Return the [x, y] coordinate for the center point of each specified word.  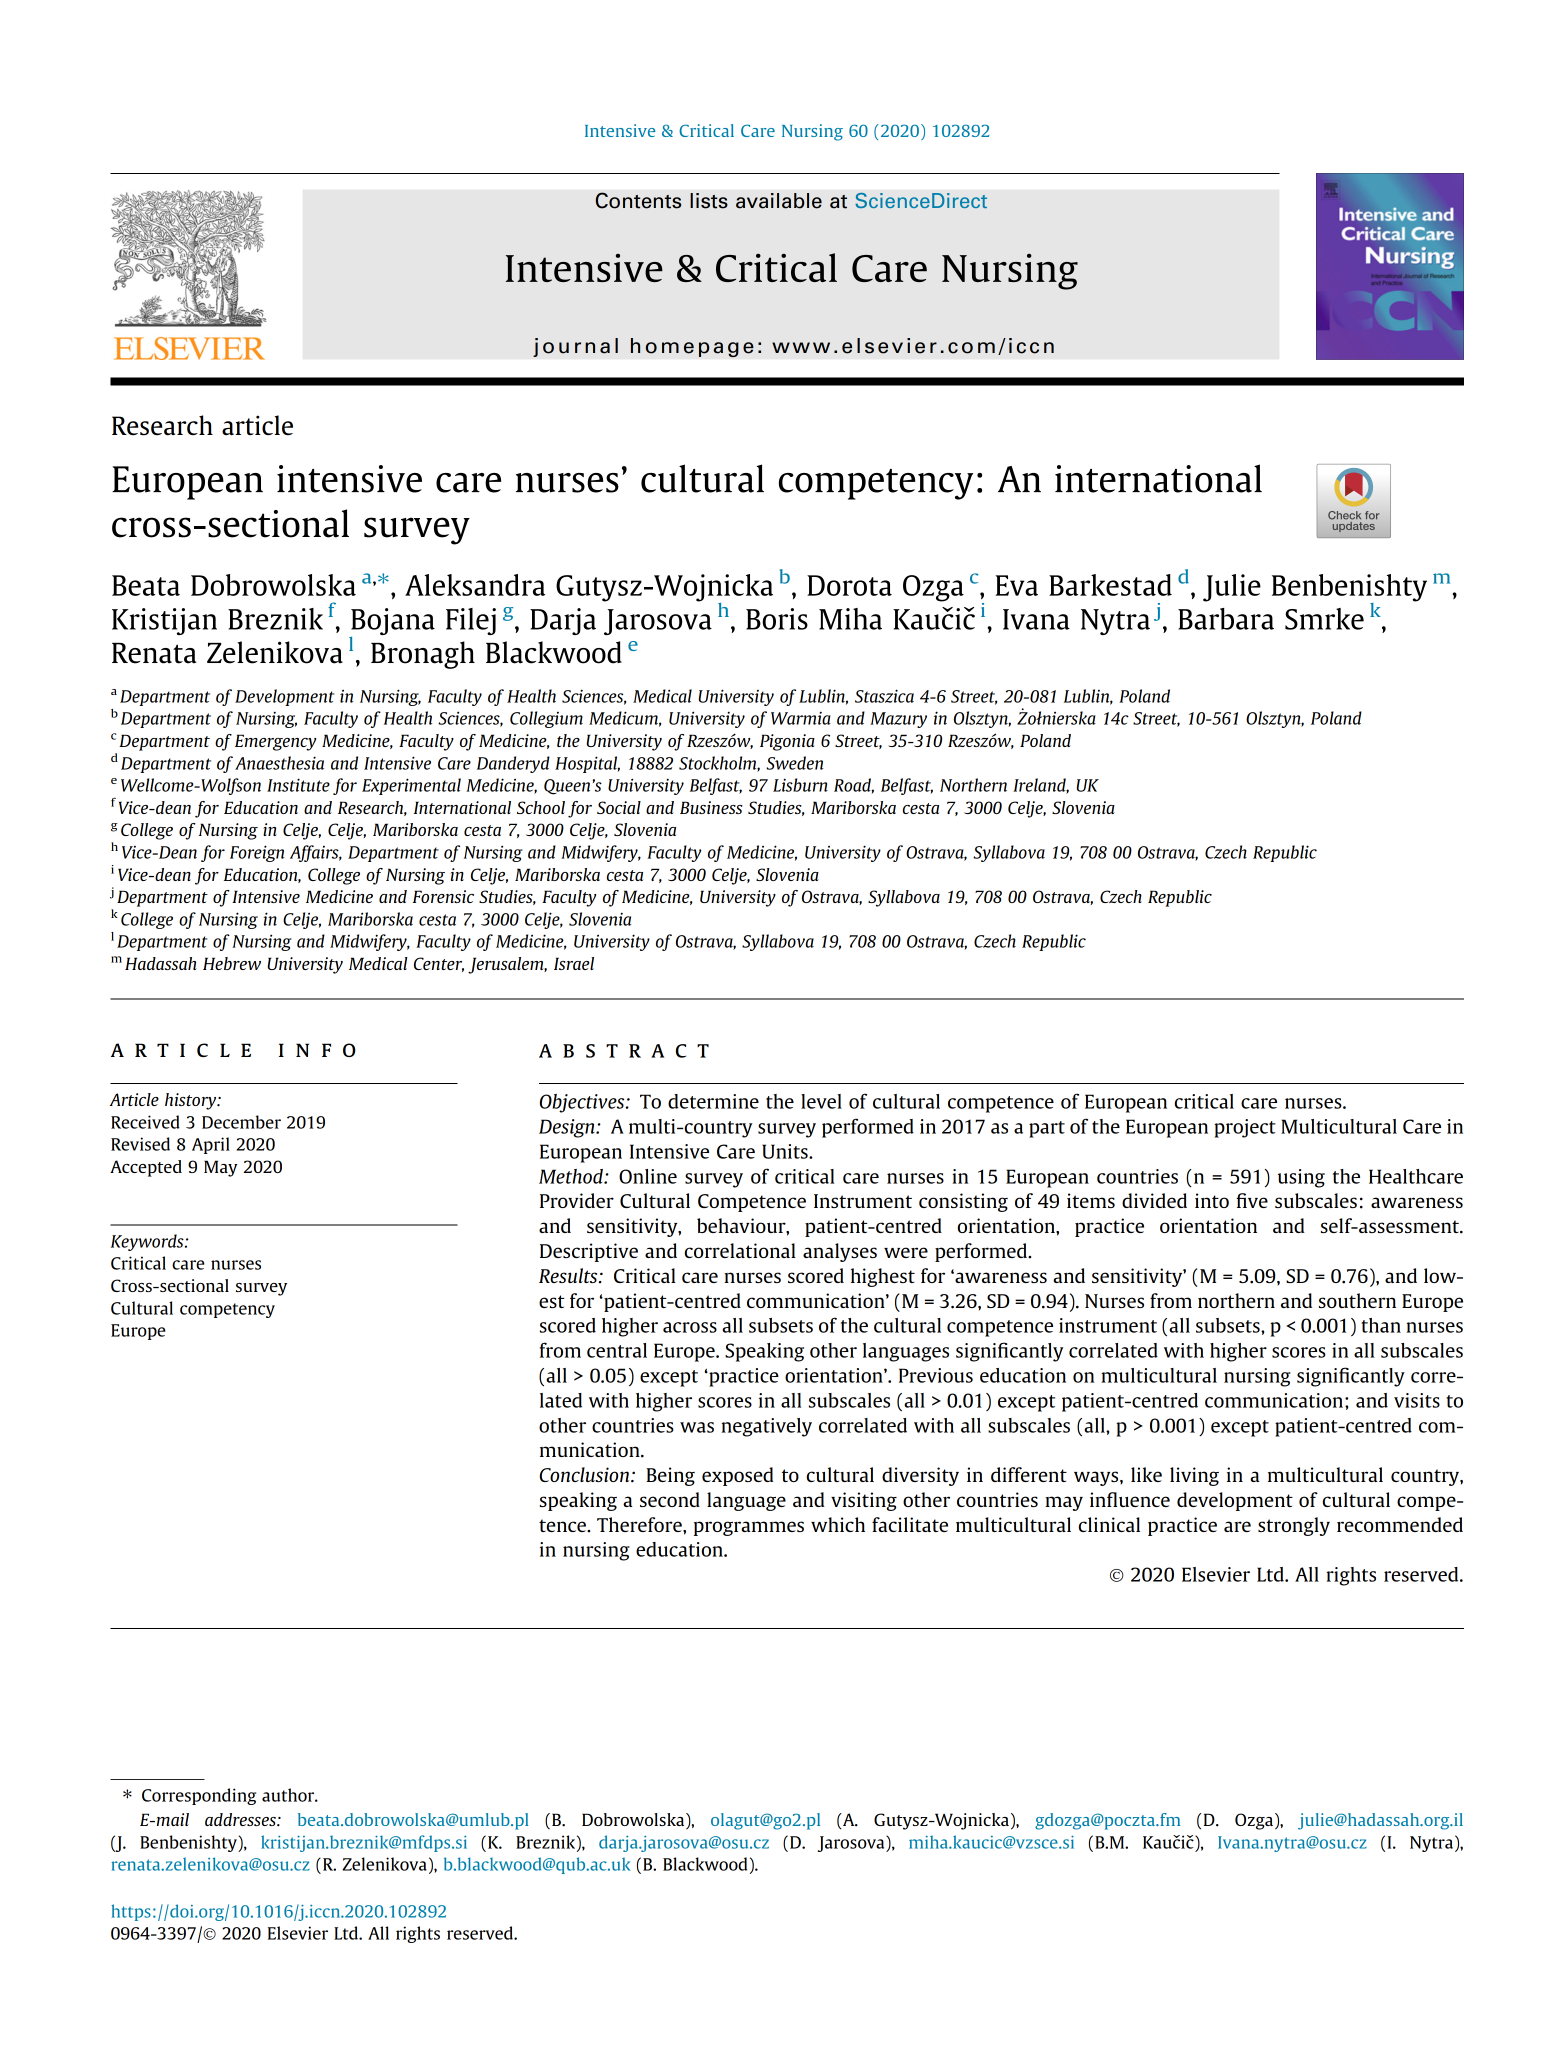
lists [709, 201]
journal [575, 347]
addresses [241, 1819]
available [779, 201]
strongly [1294, 1526]
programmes [749, 1528]
